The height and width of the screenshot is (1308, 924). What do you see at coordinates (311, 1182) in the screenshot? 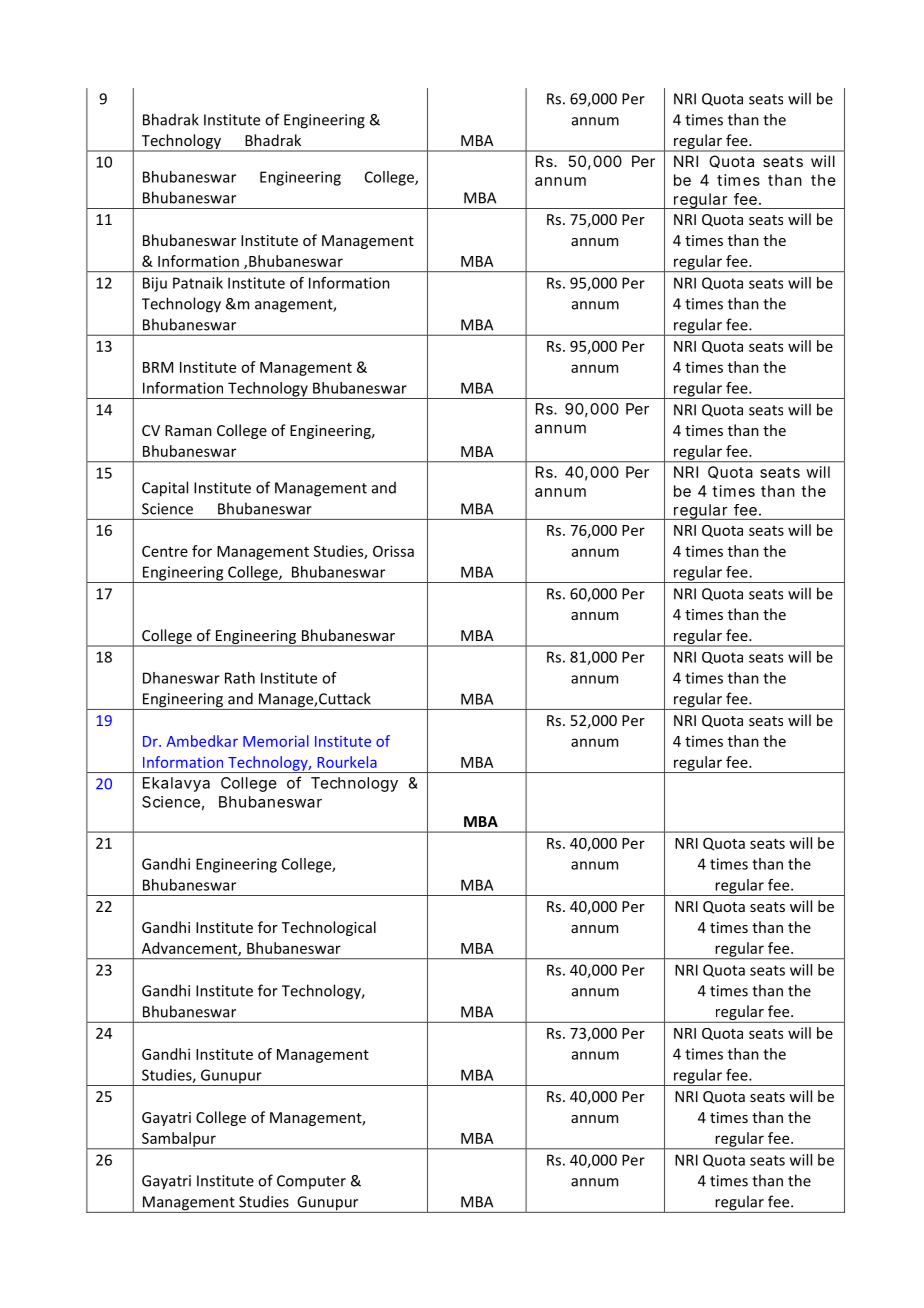
I see `Computer` at bounding box center [311, 1182].
